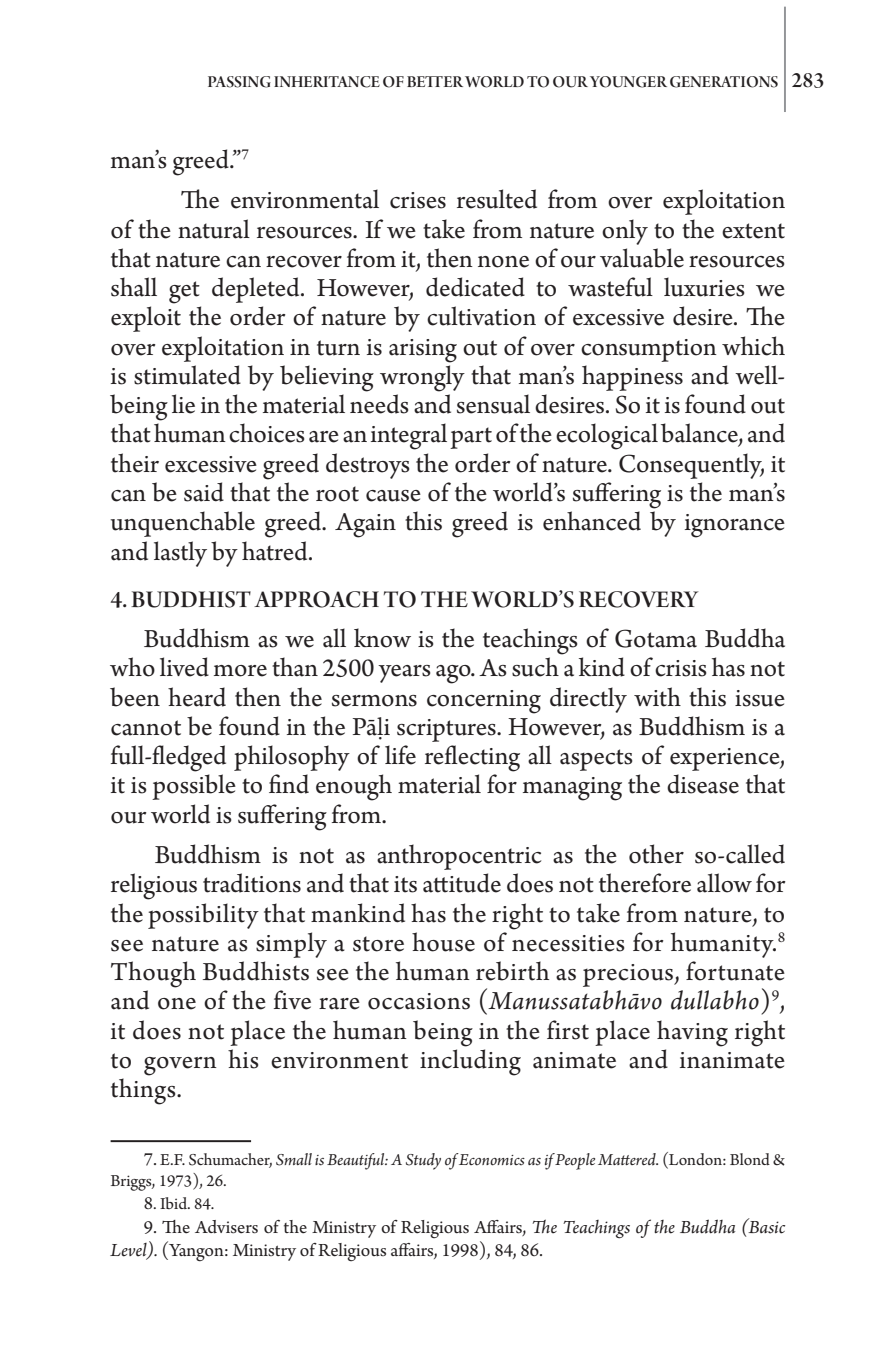 Image resolution: width=896 pixels, height=1350 pixels. I want to click on Study, so click(423, 1161).
